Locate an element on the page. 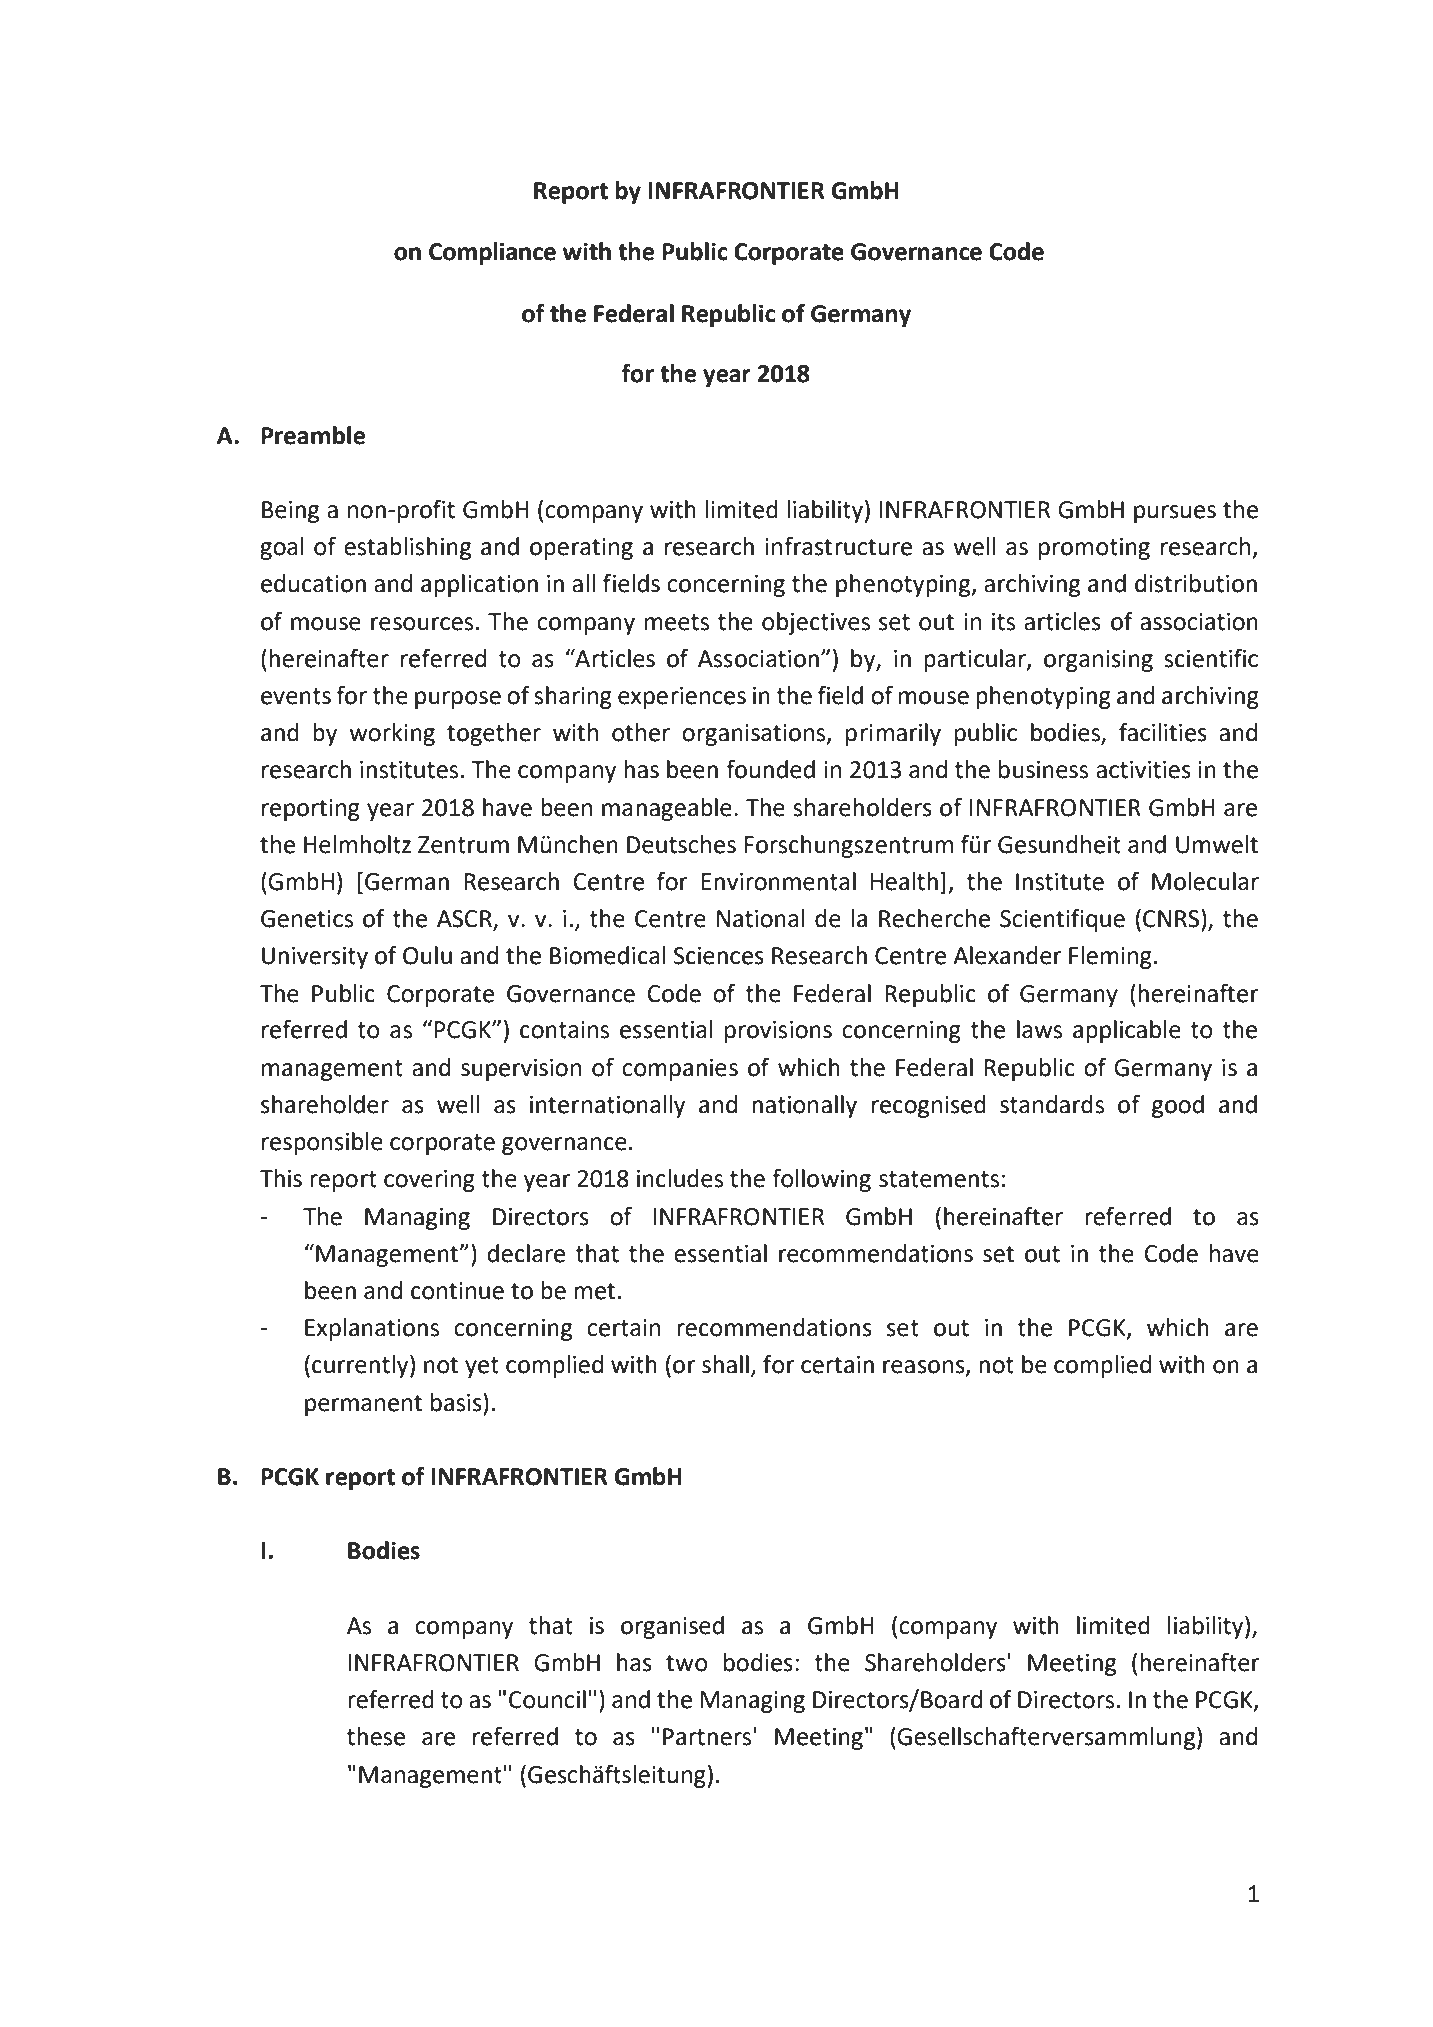  Explanations is located at coordinates (372, 1329).
